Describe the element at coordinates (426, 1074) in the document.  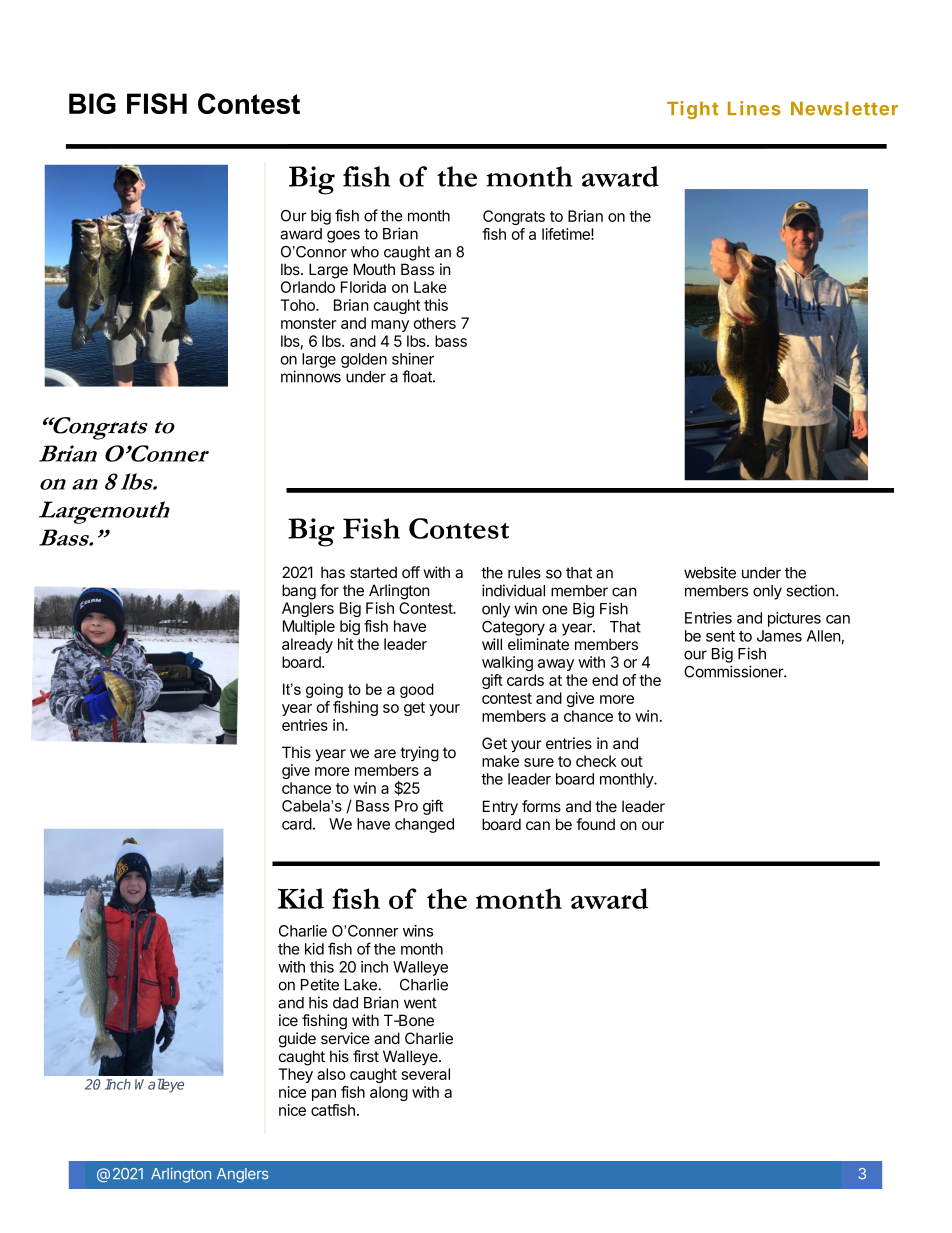
I see `several` at that location.
